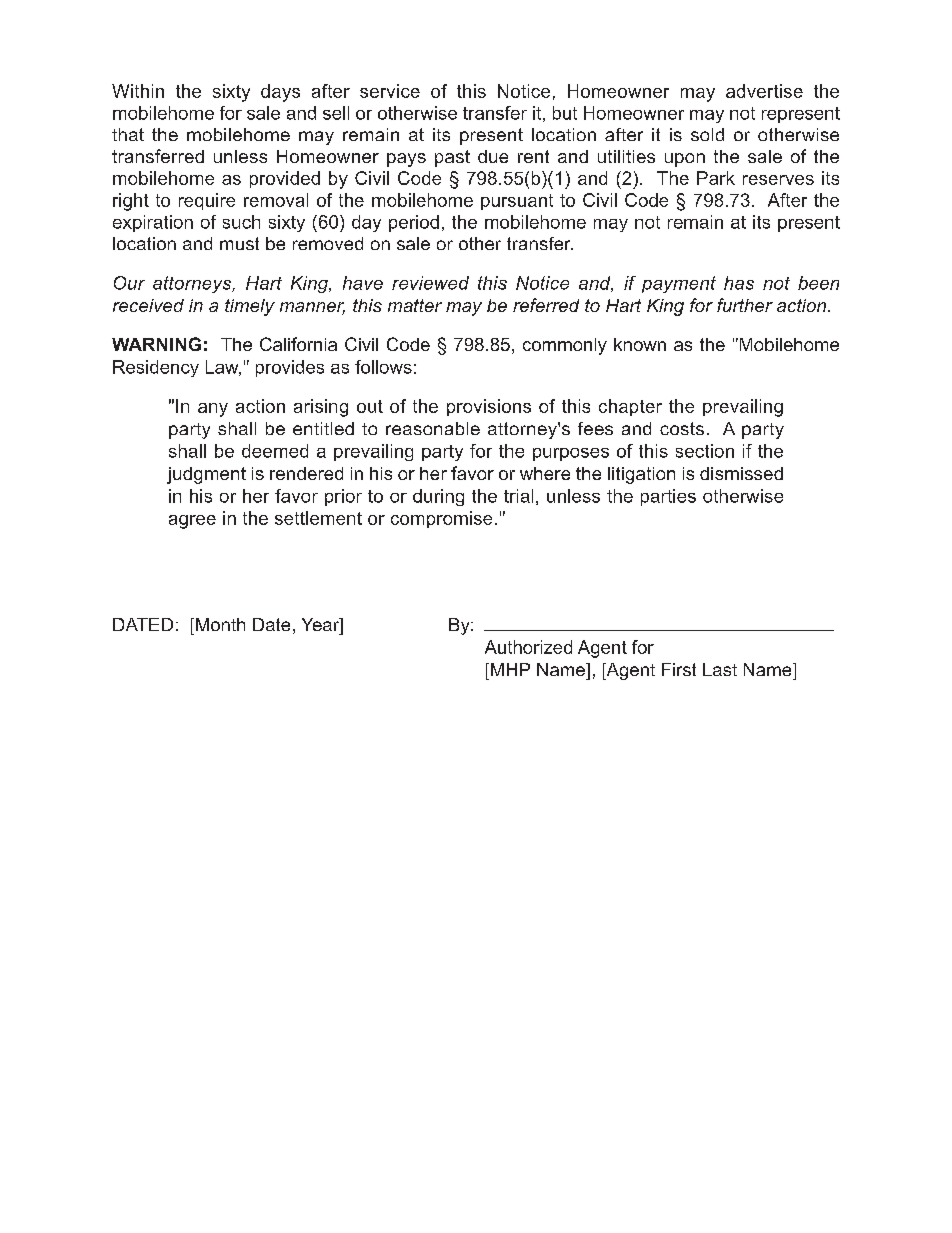 The width and height of the screenshot is (952, 1233). I want to click on must, so click(239, 243).
